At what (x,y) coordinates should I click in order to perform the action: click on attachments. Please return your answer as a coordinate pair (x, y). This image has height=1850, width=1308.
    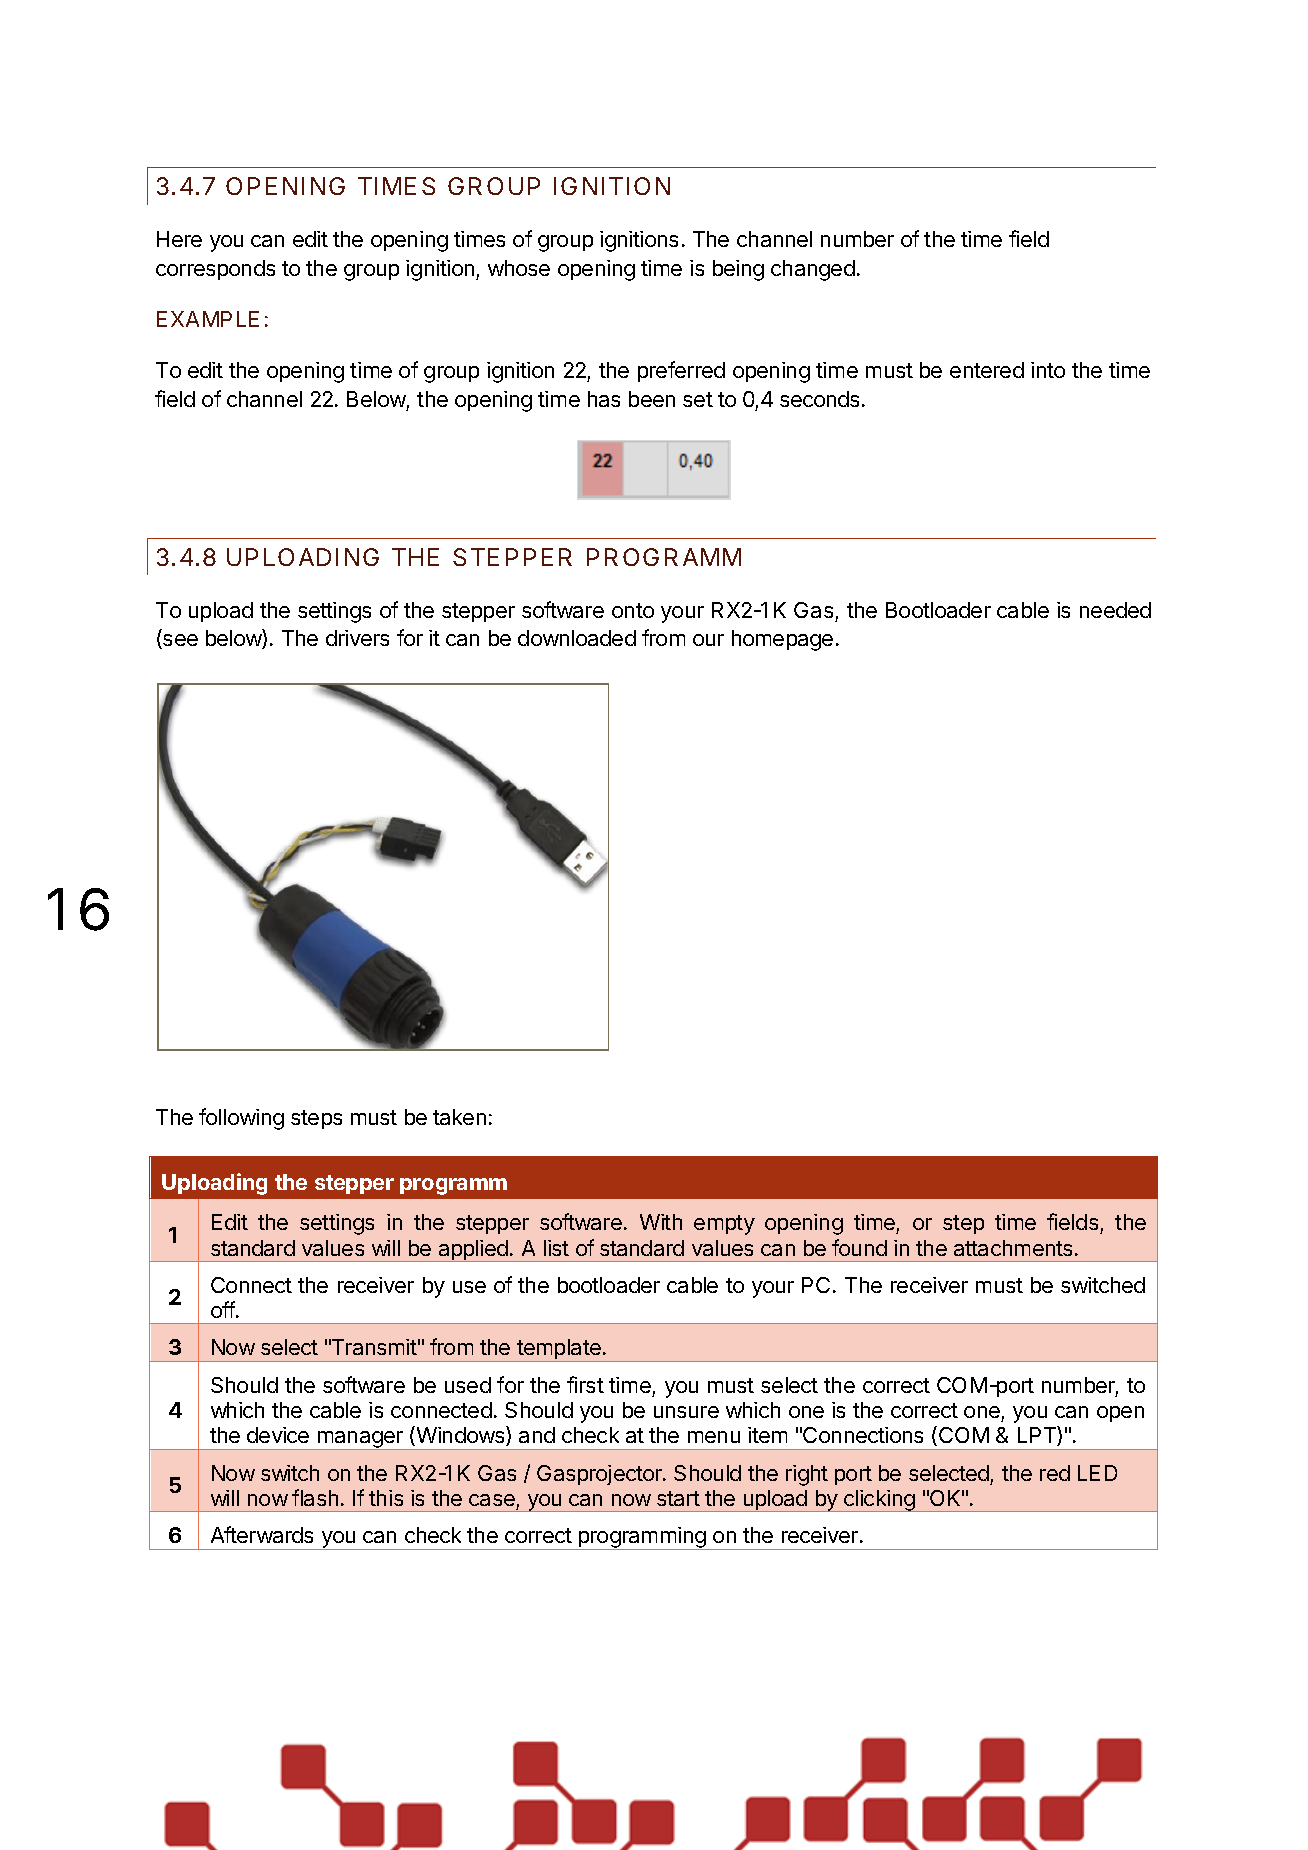
    Looking at the image, I should click on (1013, 1248).
